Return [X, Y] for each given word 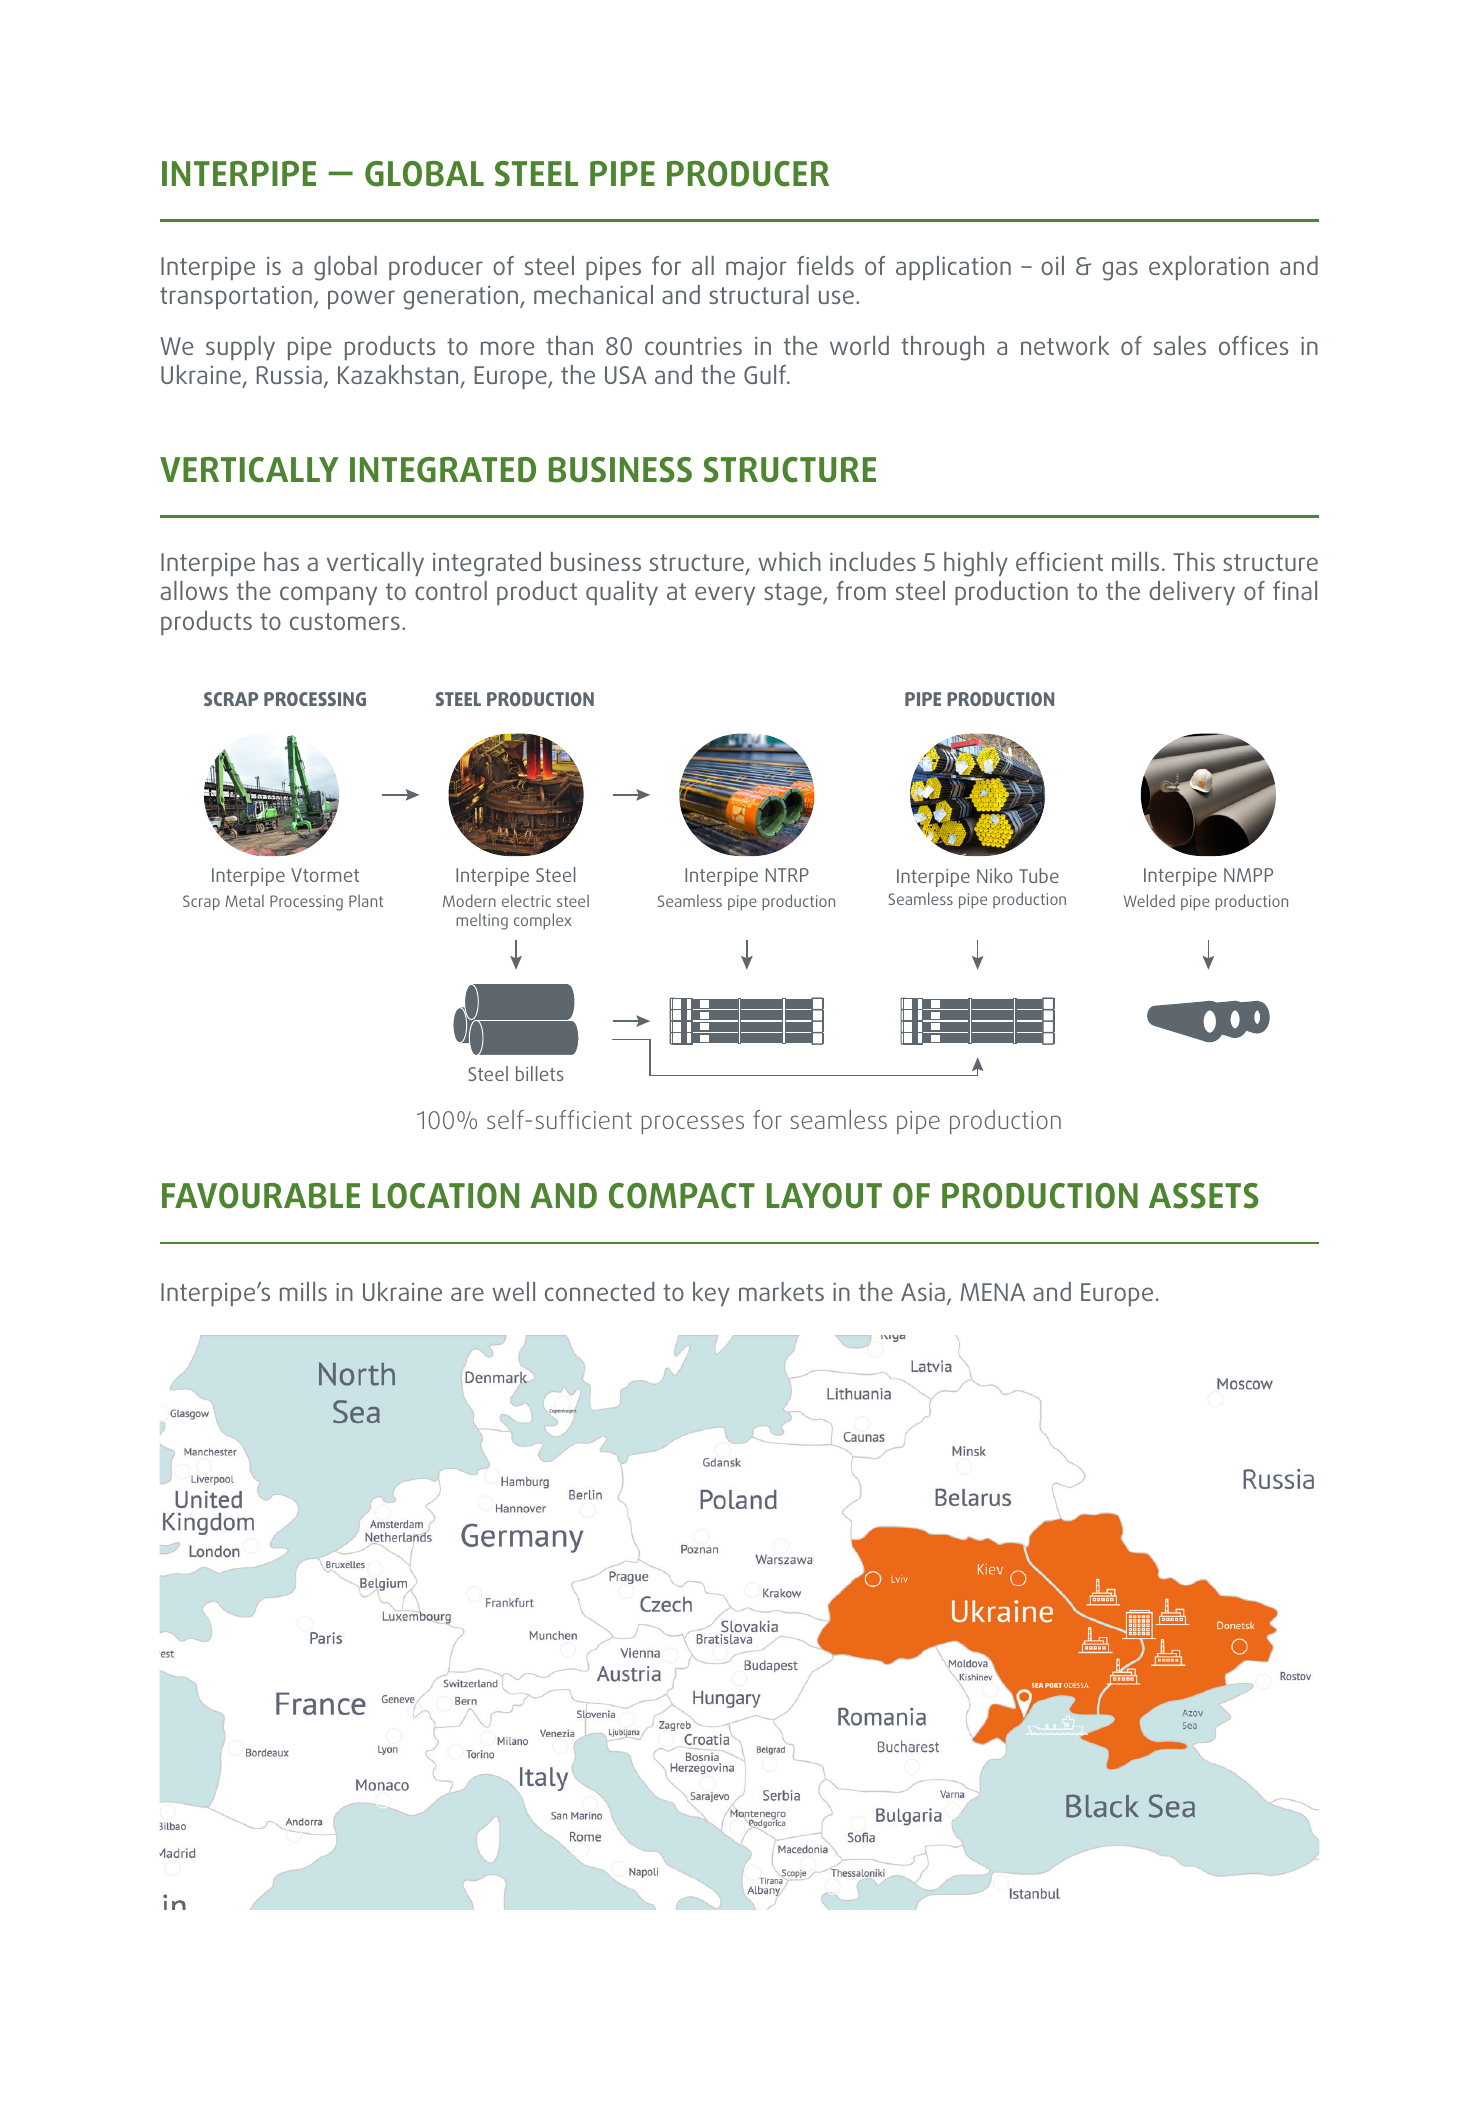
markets [781, 1291]
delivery [1192, 593]
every [725, 595]
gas [1120, 271]
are [467, 1294]
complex [542, 921]
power [361, 299]
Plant [366, 900]
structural [759, 294]
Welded [1149, 900]
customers [345, 621]
